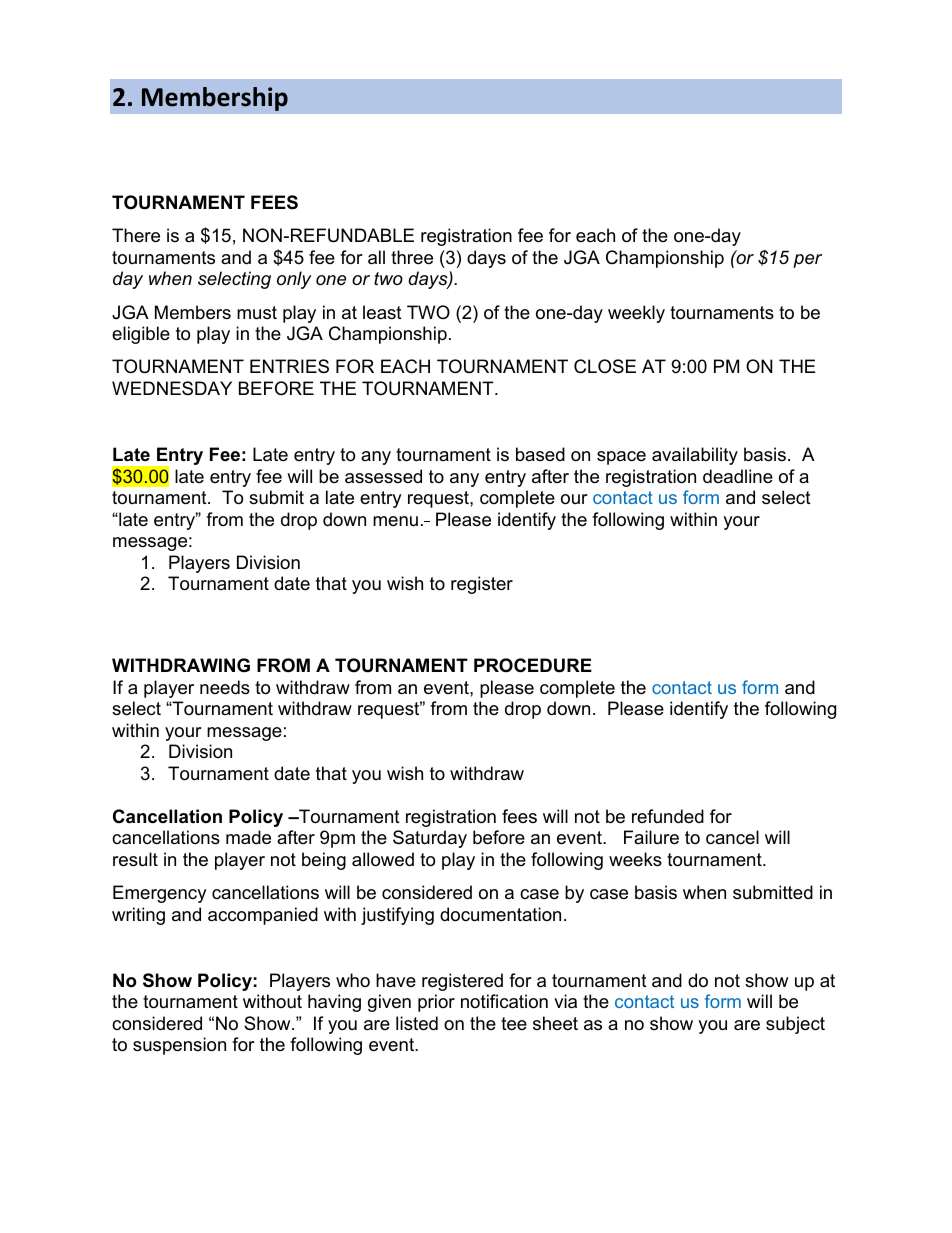  What do you see at coordinates (795, 1025) in the screenshot?
I see `subject` at bounding box center [795, 1025].
